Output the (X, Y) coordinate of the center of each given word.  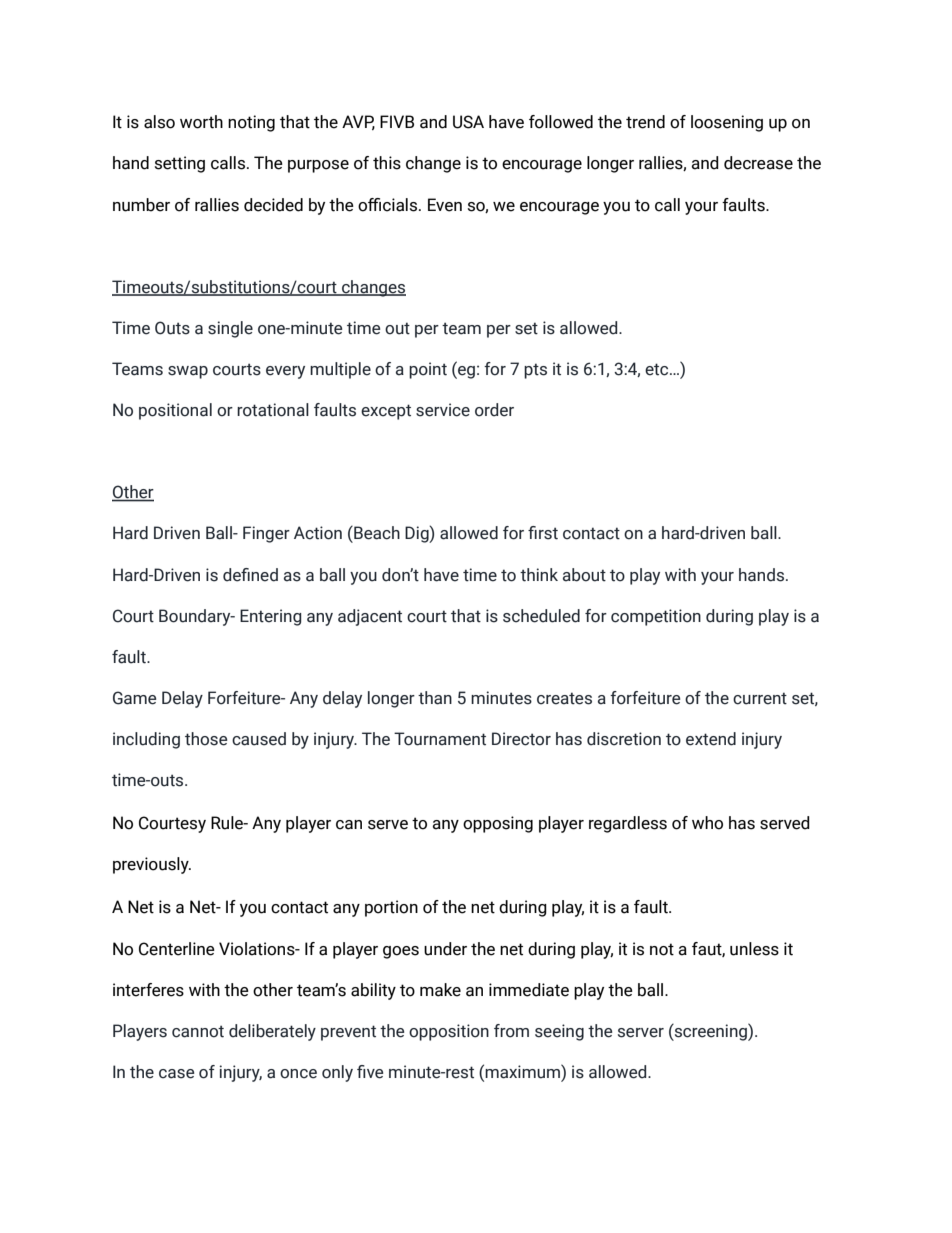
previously (152, 865)
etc (658, 369)
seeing (559, 1032)
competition (656, 617)
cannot (198, 1031)
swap (188, 372)
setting (180, 164)
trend (645, 122)
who (707, 823)
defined (250, 575)
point (428, 370)
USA (468, 122)
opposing (498, 824)
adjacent (370, 617)
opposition (449, 1032)
